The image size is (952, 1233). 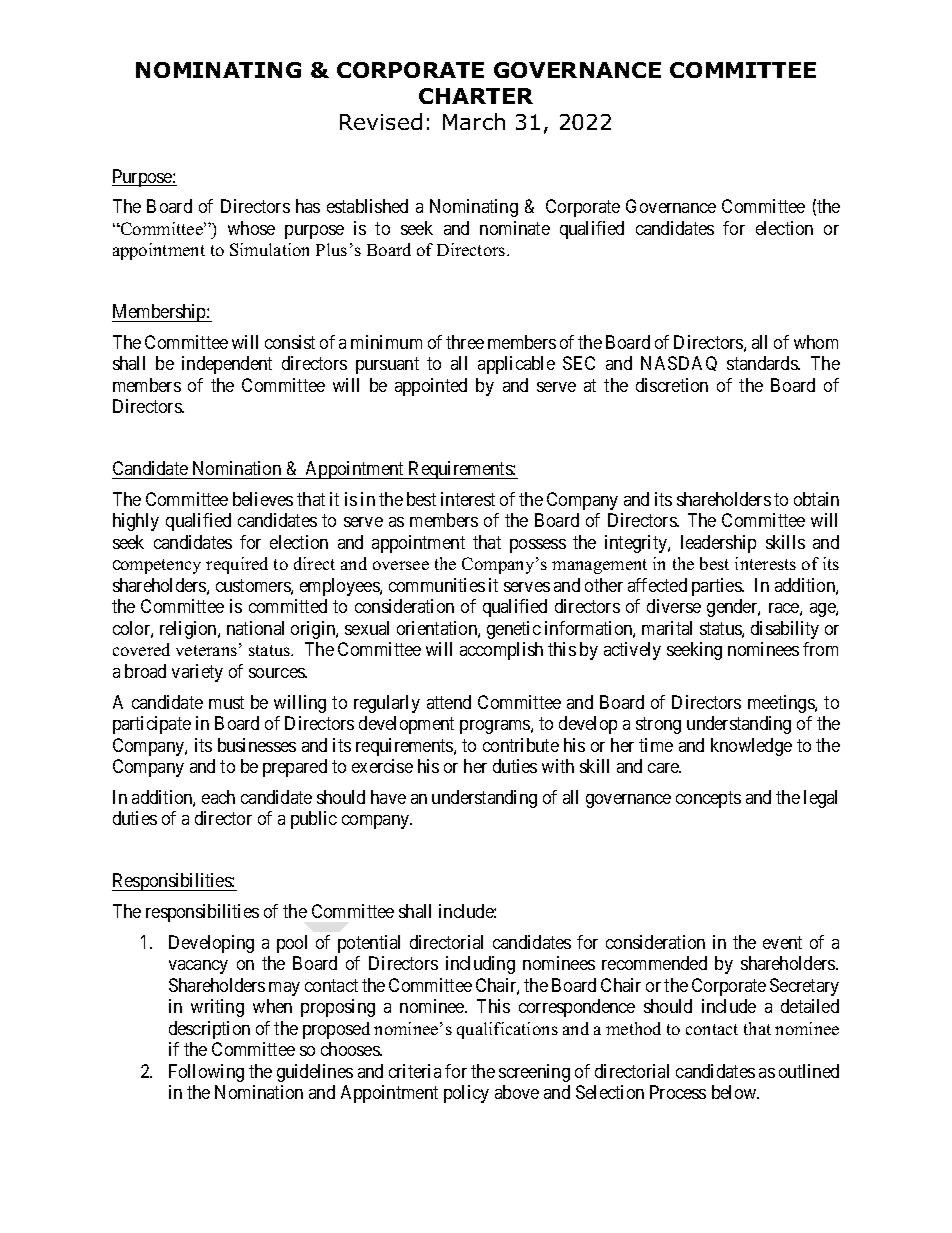 I want to click on independent, so click(x=227, y=365).
